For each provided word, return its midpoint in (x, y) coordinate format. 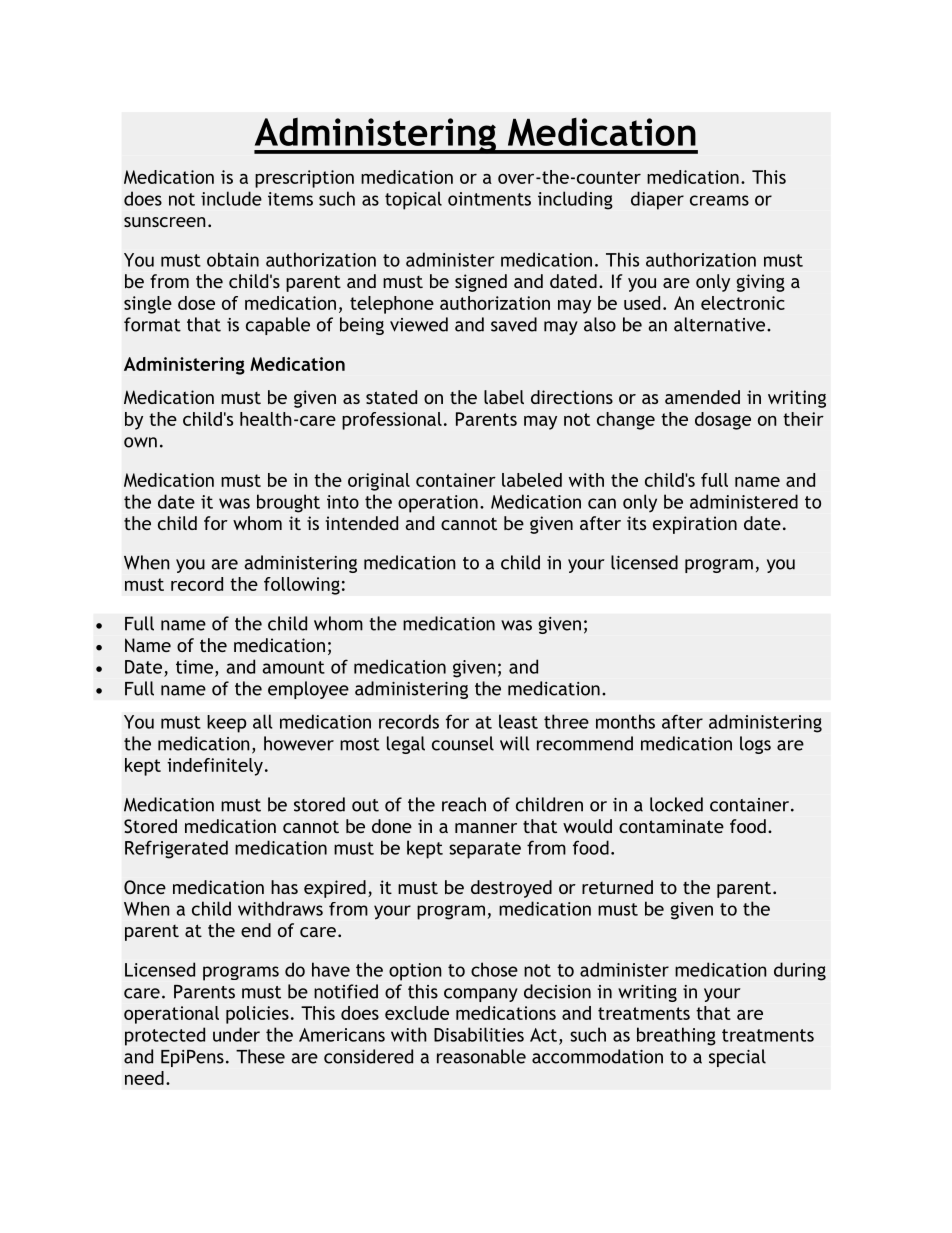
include (231, 198)
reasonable (481, 1056)
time (196, 668)
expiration (695, 525)
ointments (489, 199)
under (236, 1034)
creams (719, 200)
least (518, 721)
